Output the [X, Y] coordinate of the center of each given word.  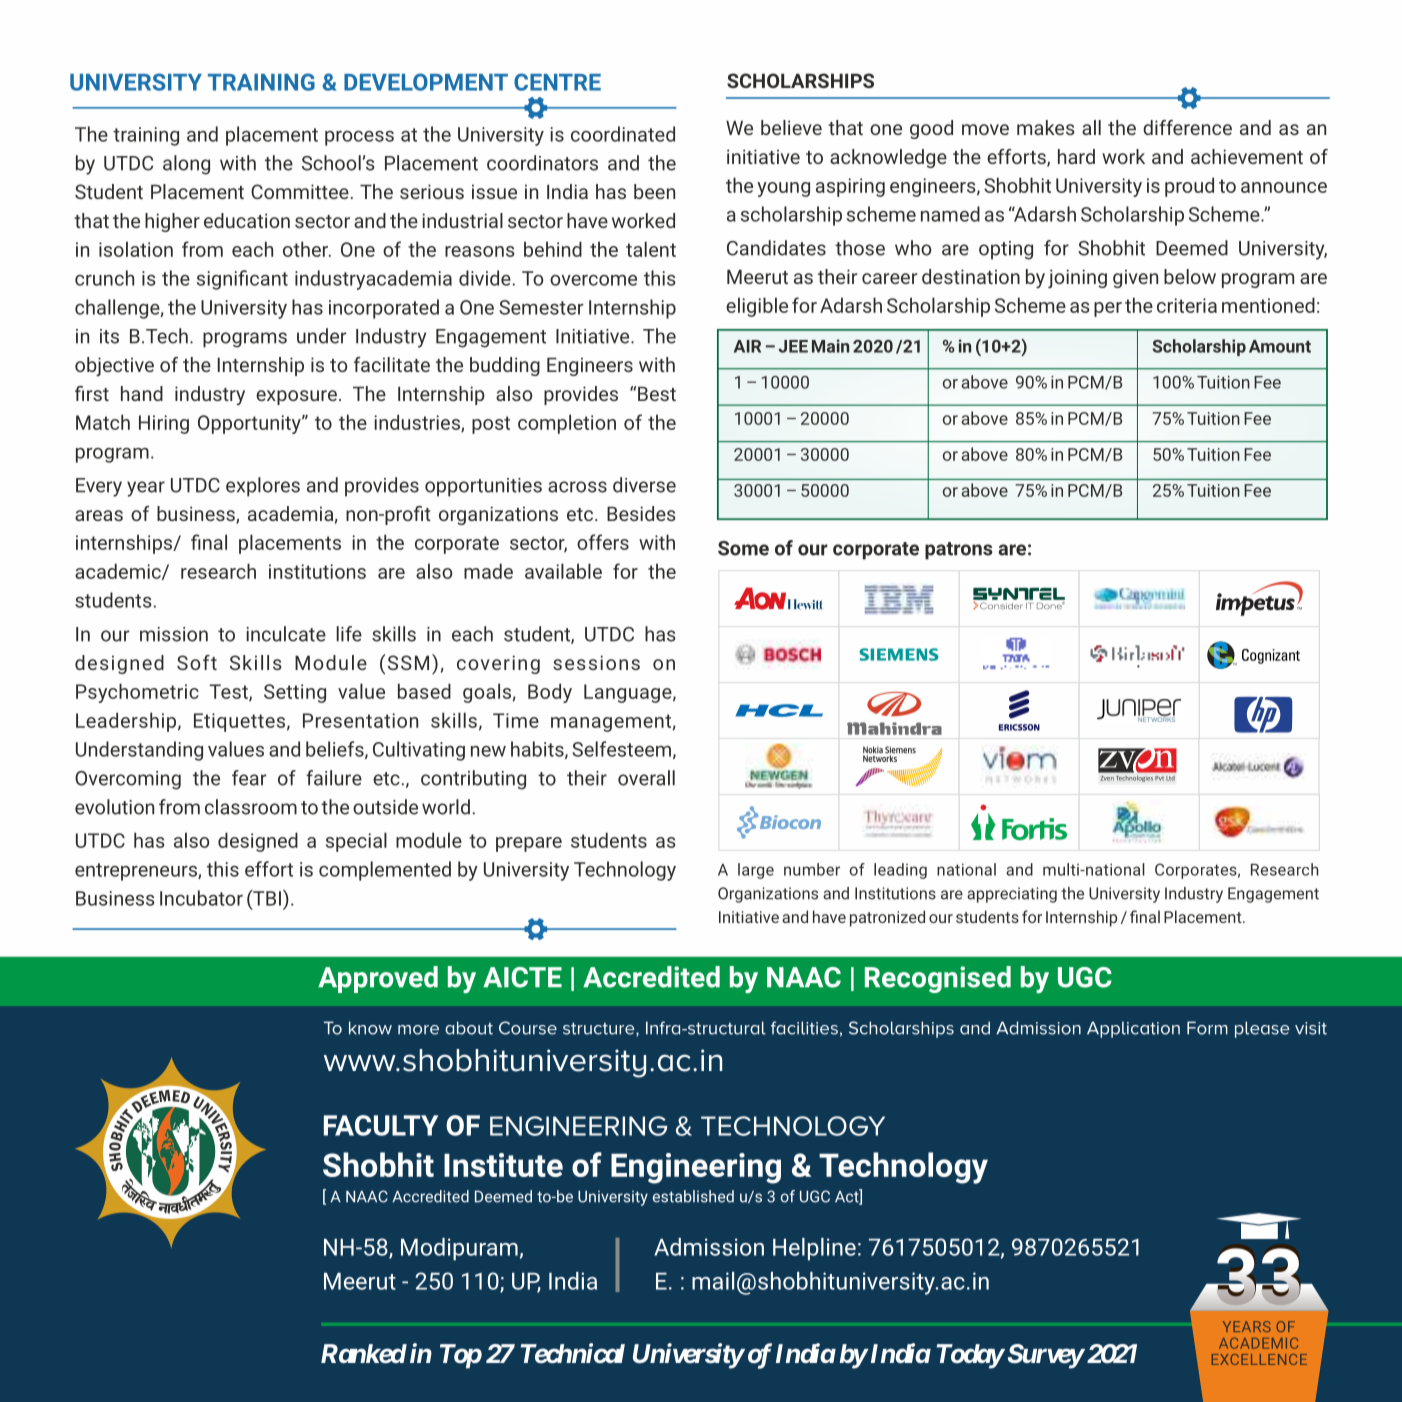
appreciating [1012, 895]
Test [229, 692]
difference [1187, 127]
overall [646, 778]
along [186, 165]
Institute [503, 1165]
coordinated [623, 134]
